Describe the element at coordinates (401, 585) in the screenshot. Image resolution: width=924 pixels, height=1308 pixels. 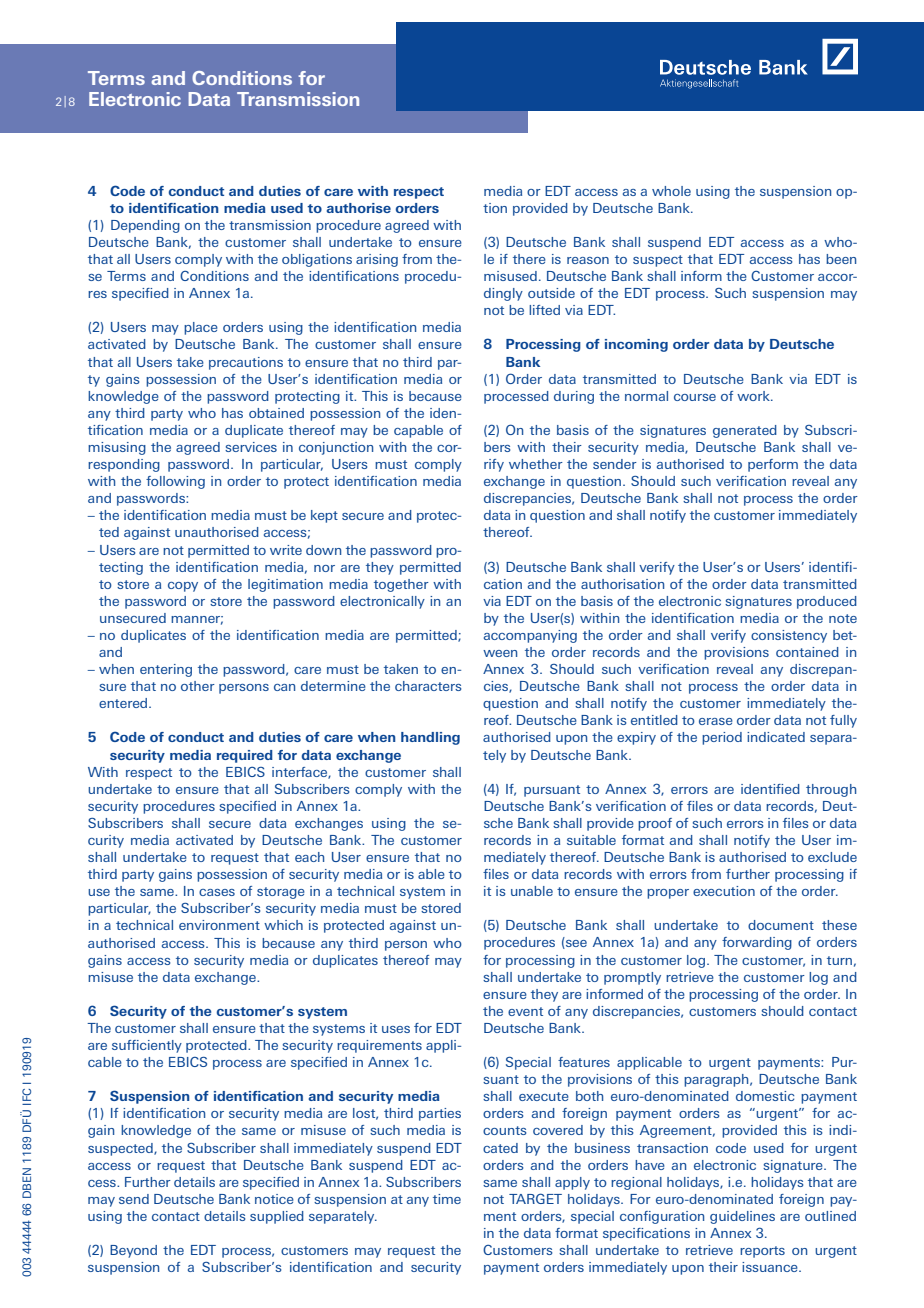
I see `together` at that location.
